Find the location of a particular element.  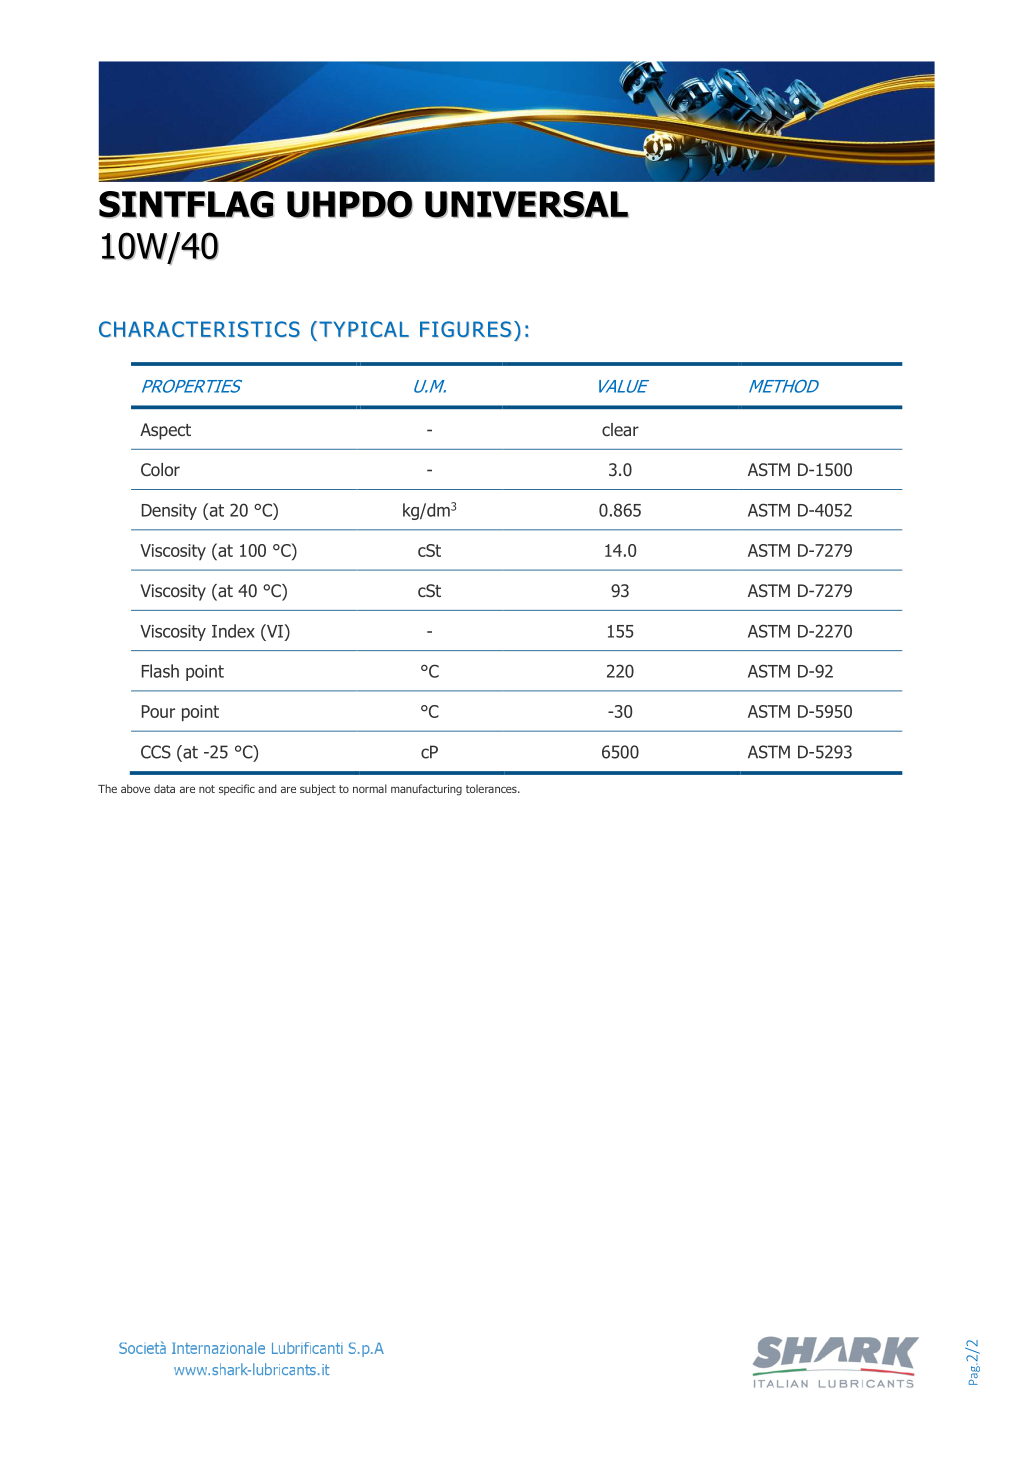

Pour is located at coordinates (158, 711).
